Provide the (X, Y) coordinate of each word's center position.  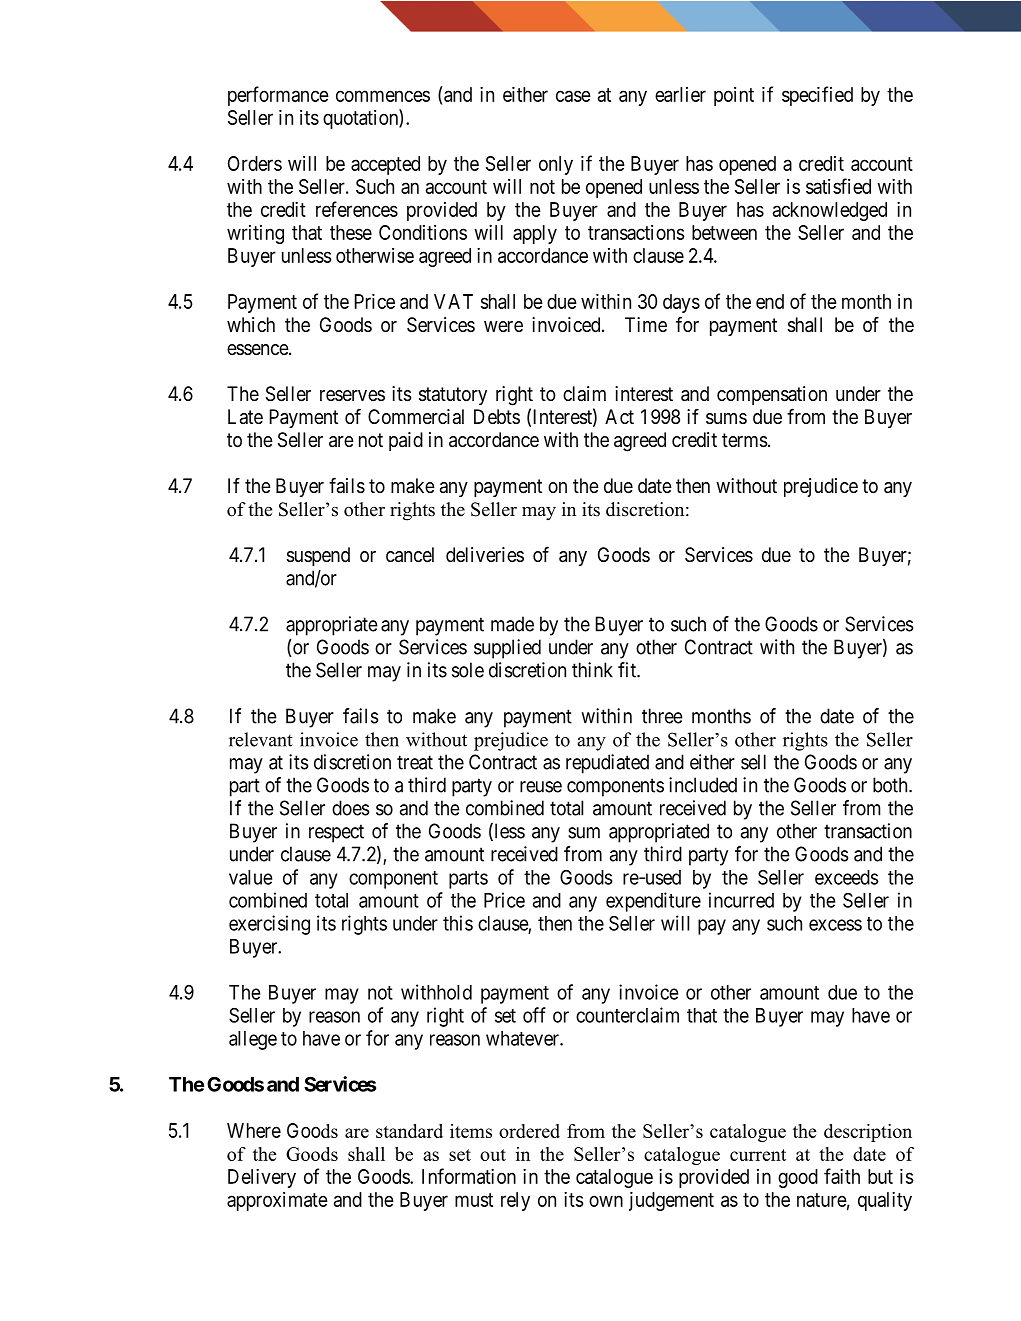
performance (278, 96)
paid (406, 441)
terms (744, 440)
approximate (277, 1201)
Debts (497, 416)
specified (817, 96)
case (573, 96)
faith (842, 1176)
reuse (541, 787)
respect (336, 833)
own (606, 1201)
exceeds (847, 877)
